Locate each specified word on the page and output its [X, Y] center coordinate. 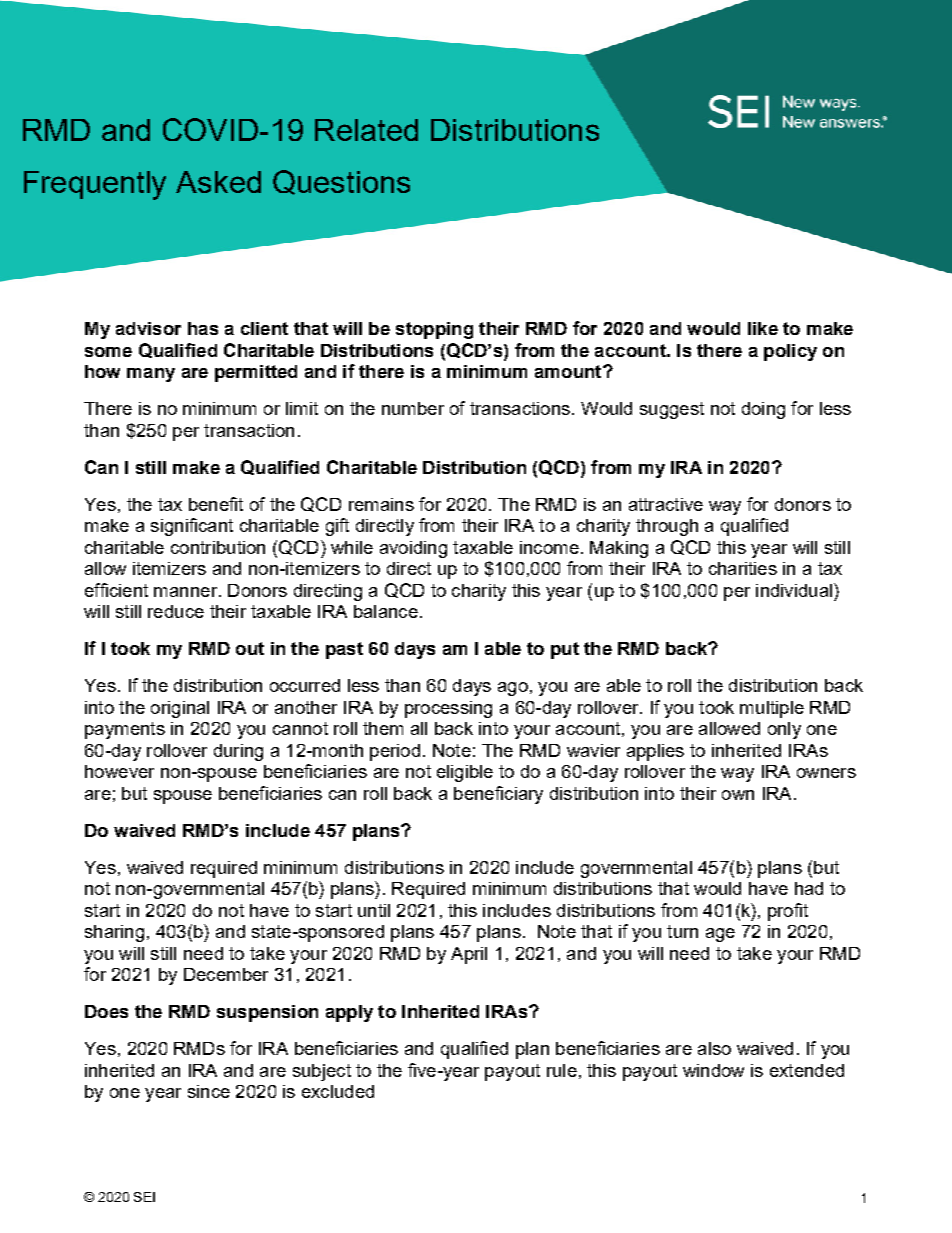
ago [513, 689]
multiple [772, 709]
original [180, 709]
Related [366, 130]
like [763, 328]
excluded [338, 1091]
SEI [144, 1197]
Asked [218, 182]
